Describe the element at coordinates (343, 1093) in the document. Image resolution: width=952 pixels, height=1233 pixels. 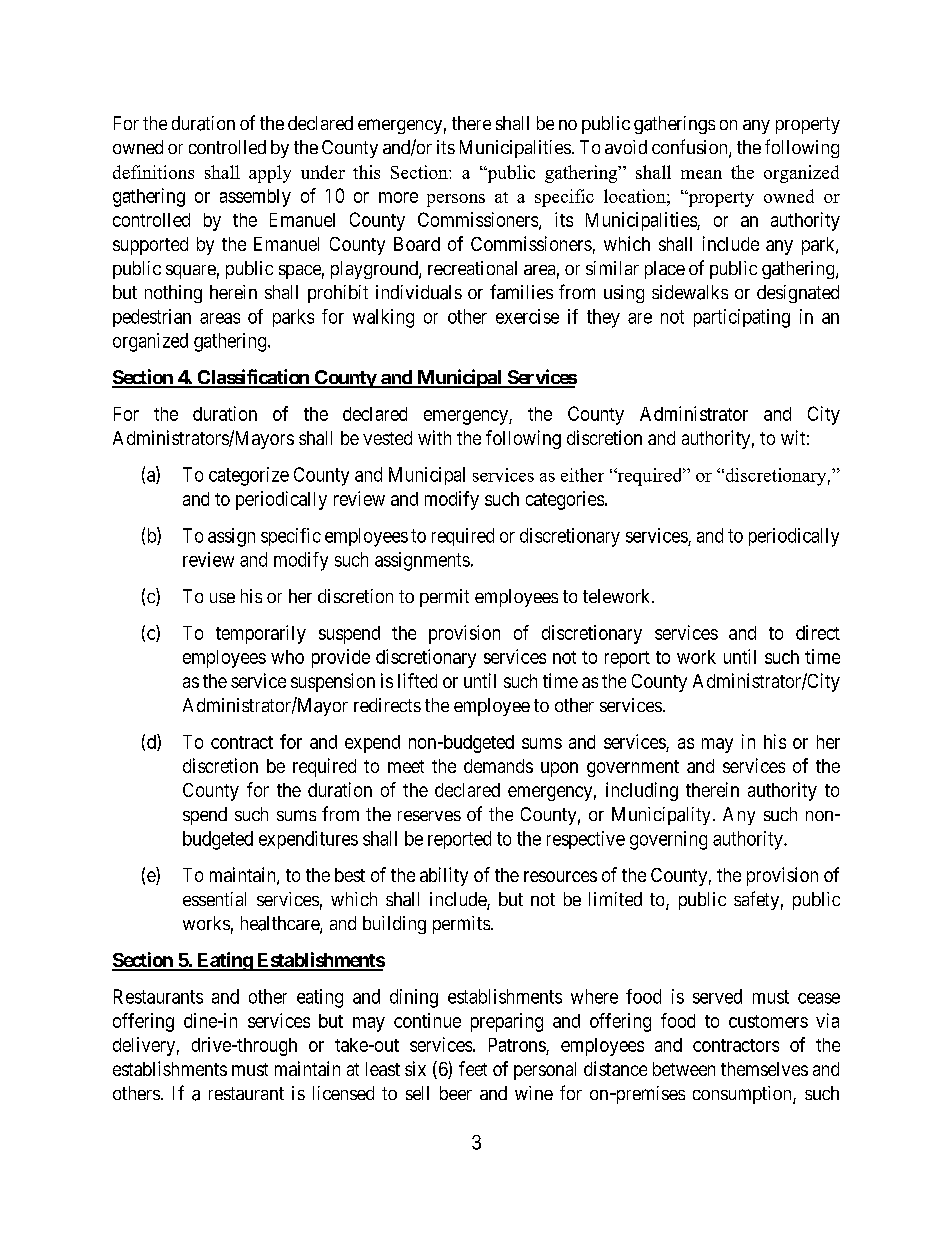
I see `licensed` at that location.
